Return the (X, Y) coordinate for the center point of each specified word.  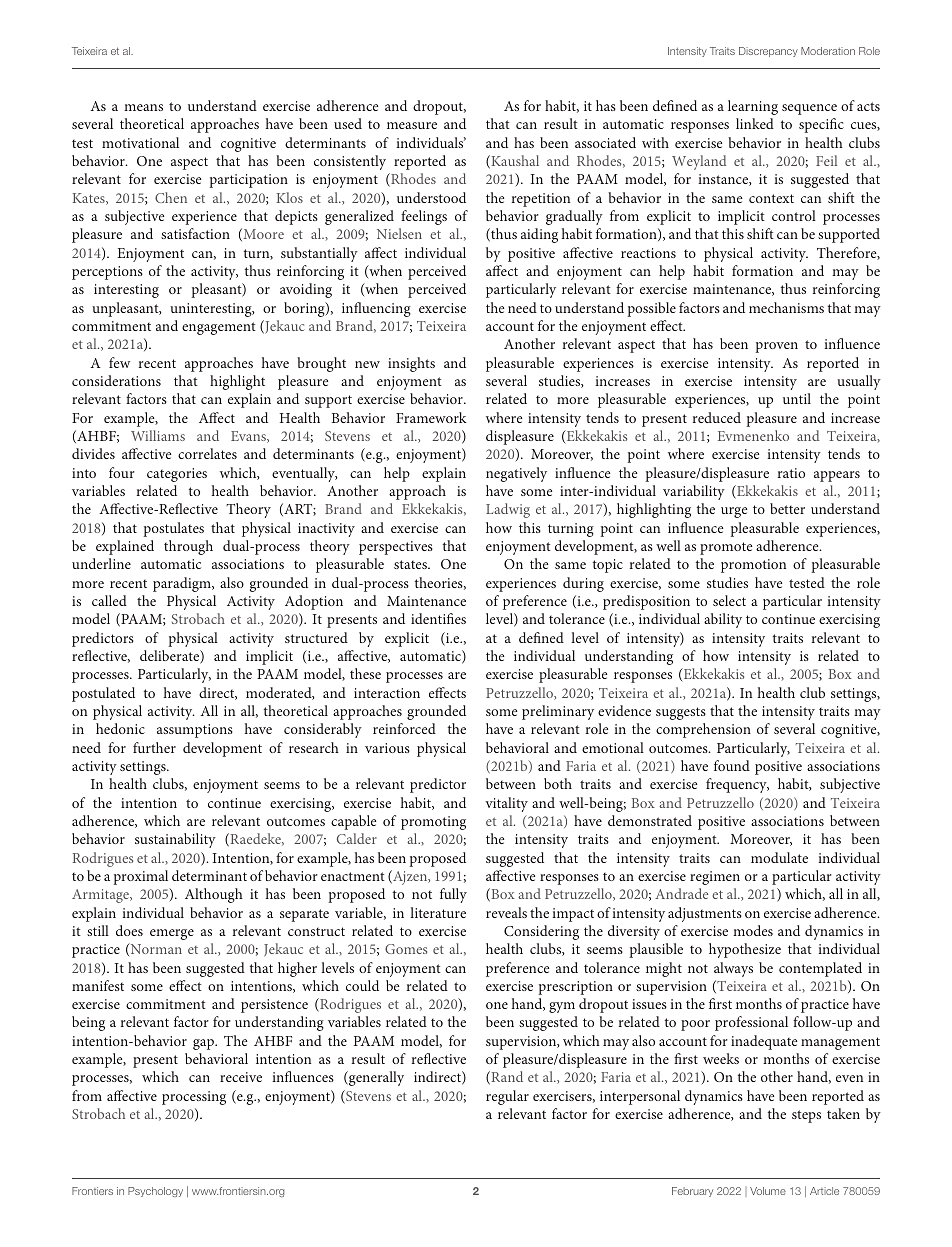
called (109, 600)
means (143, 107)
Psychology (155, 1192)
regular (507, 1097)
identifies (438, 618)
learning (753, 107)
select (729, 600)
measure (412, 125)
